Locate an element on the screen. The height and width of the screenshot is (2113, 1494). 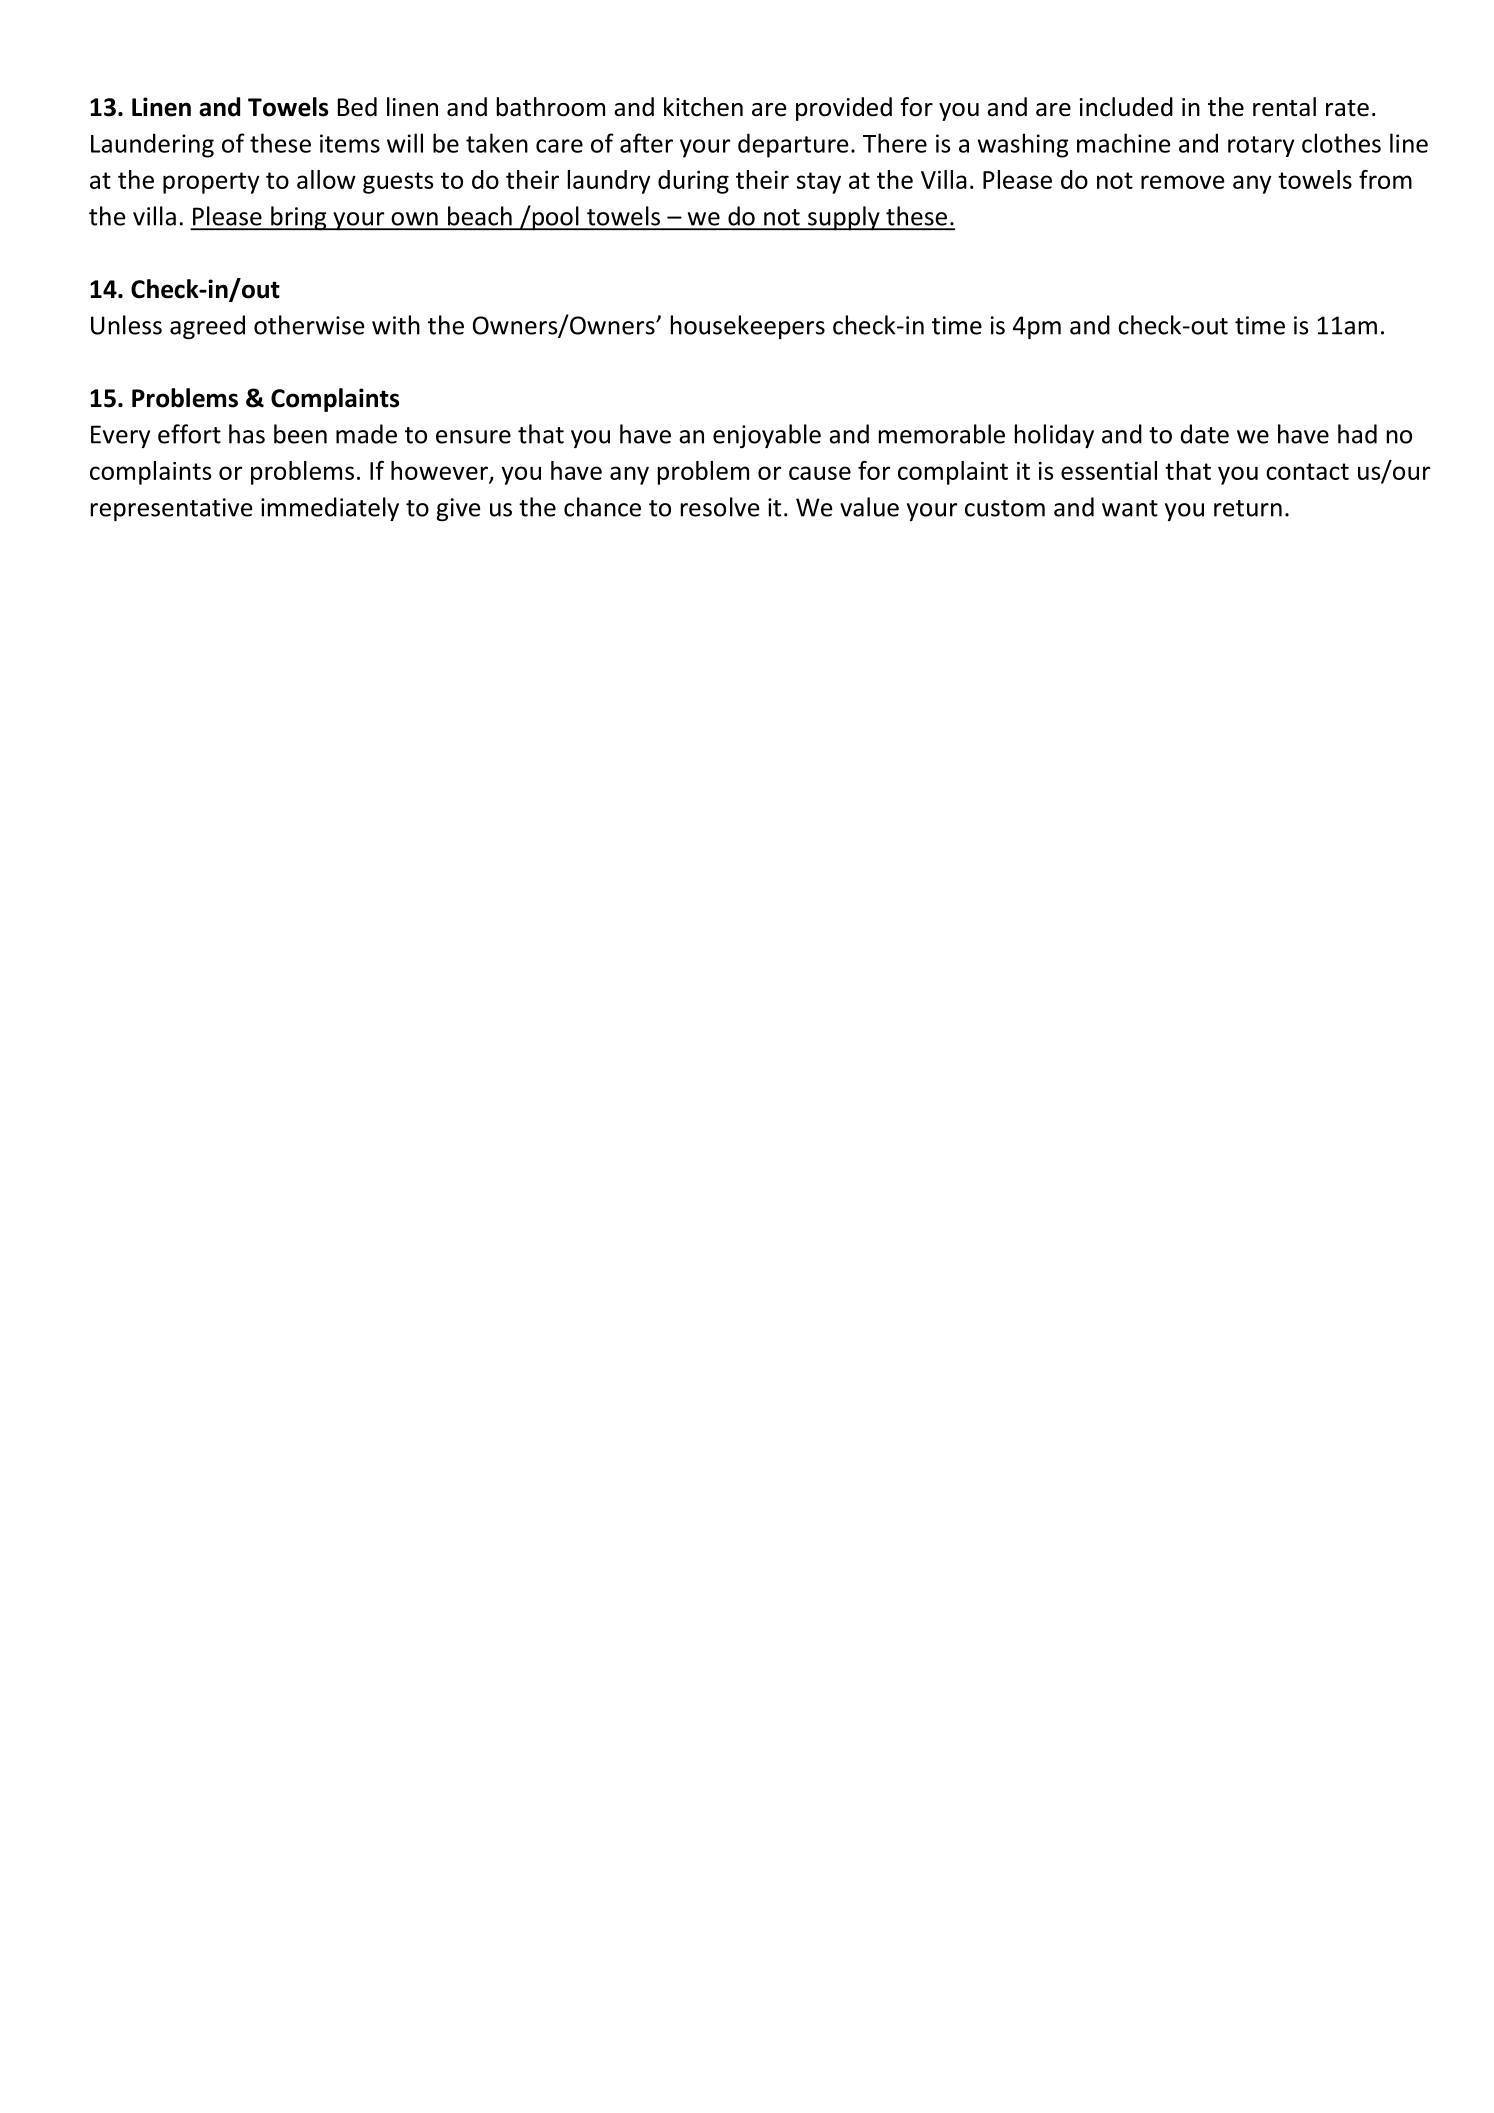
date is located at coordinates (1205, 434).
